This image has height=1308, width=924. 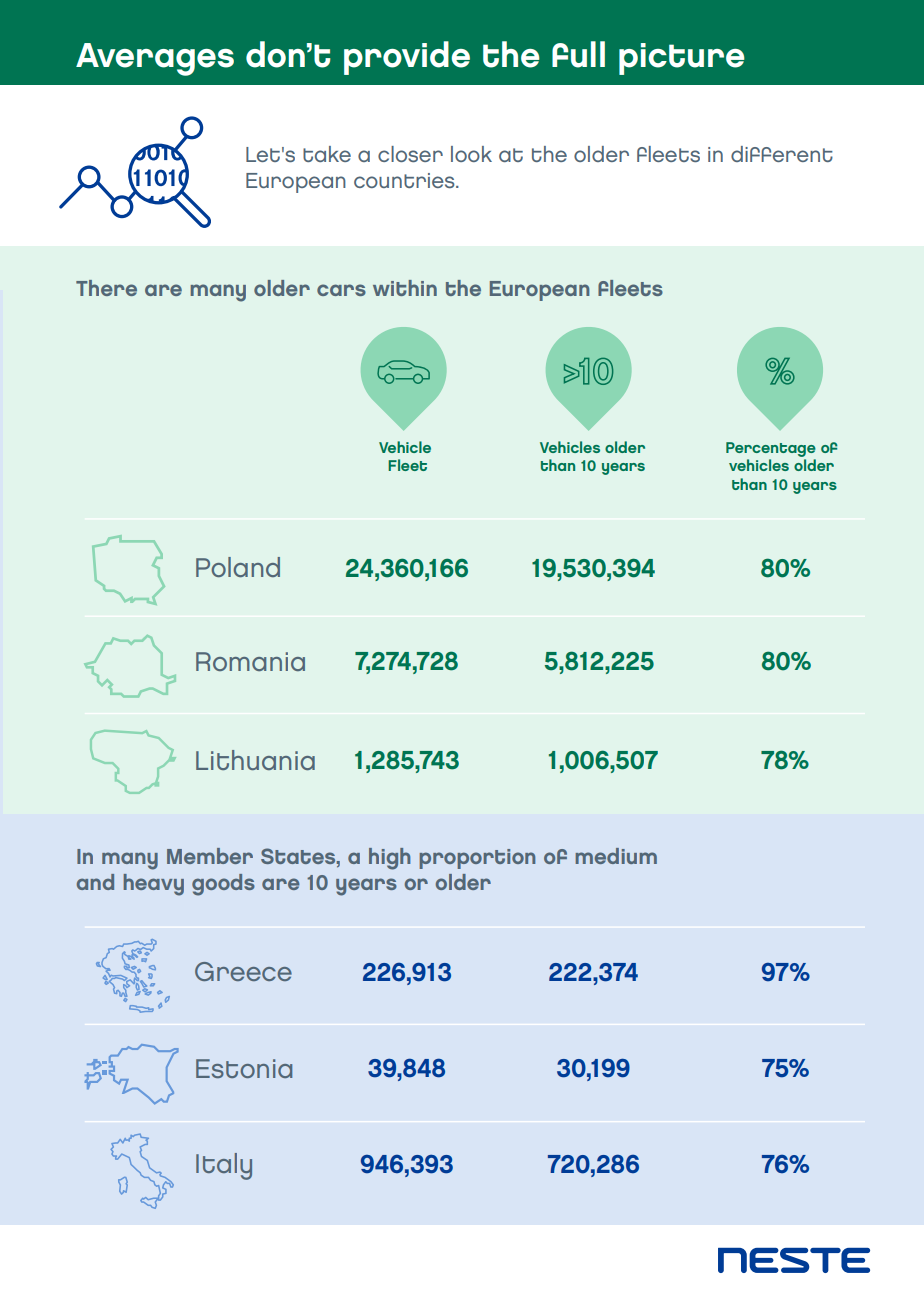 I want to click on within, so click(x=405, y=288).
